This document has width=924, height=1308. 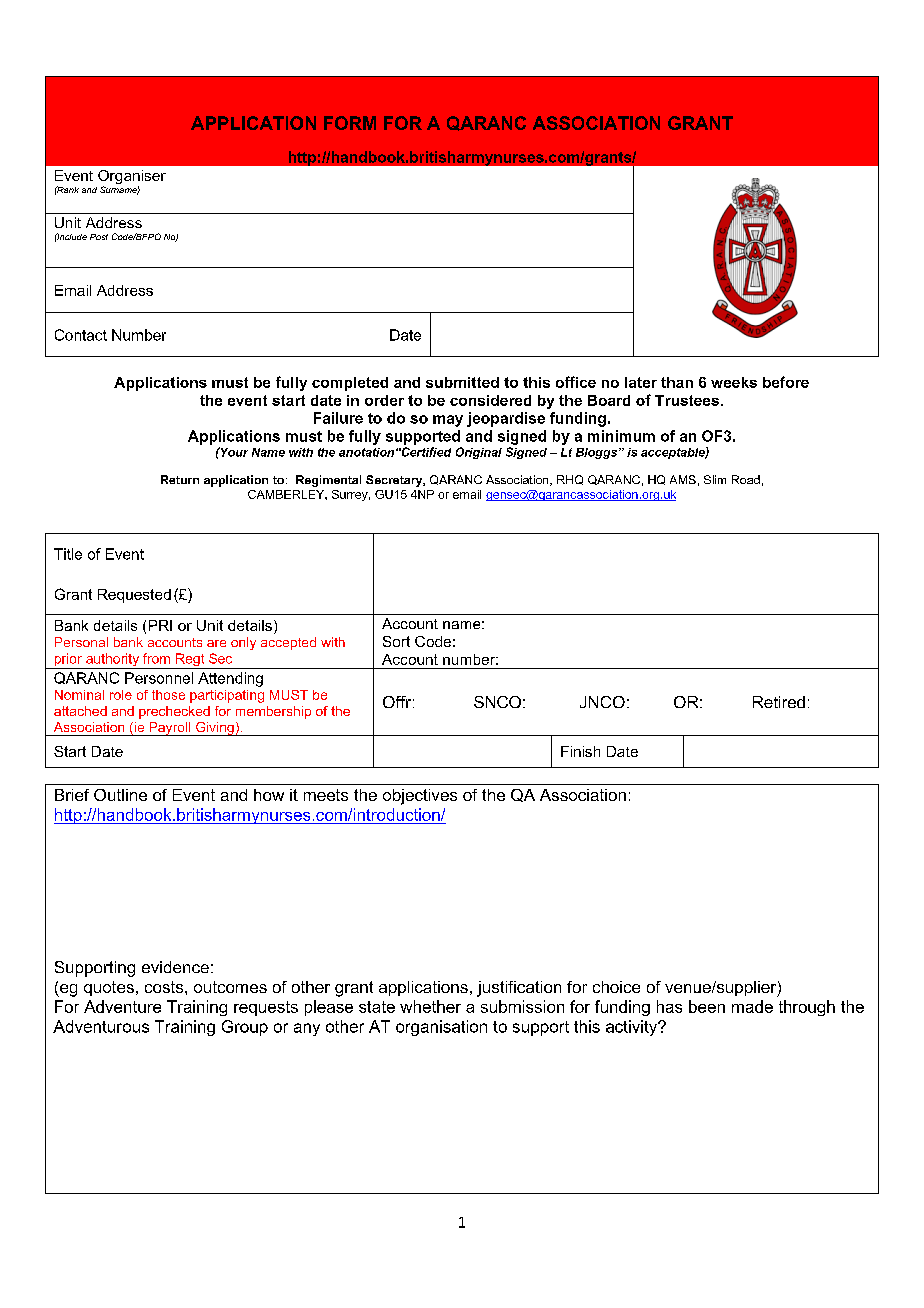 I want to click on Post, so click(x=99, y=237).
